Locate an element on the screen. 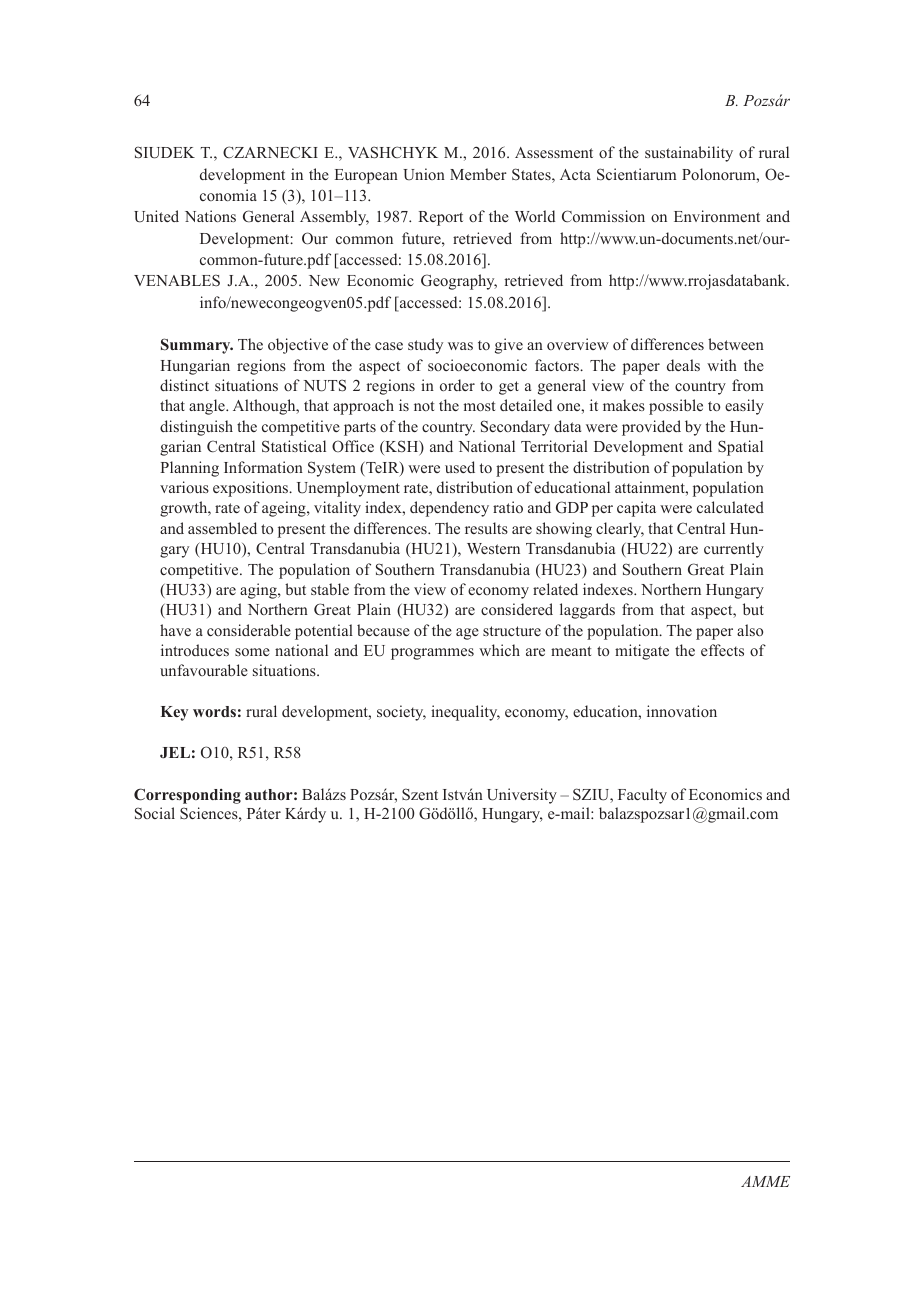  was is located at coordinates (460, 346).
